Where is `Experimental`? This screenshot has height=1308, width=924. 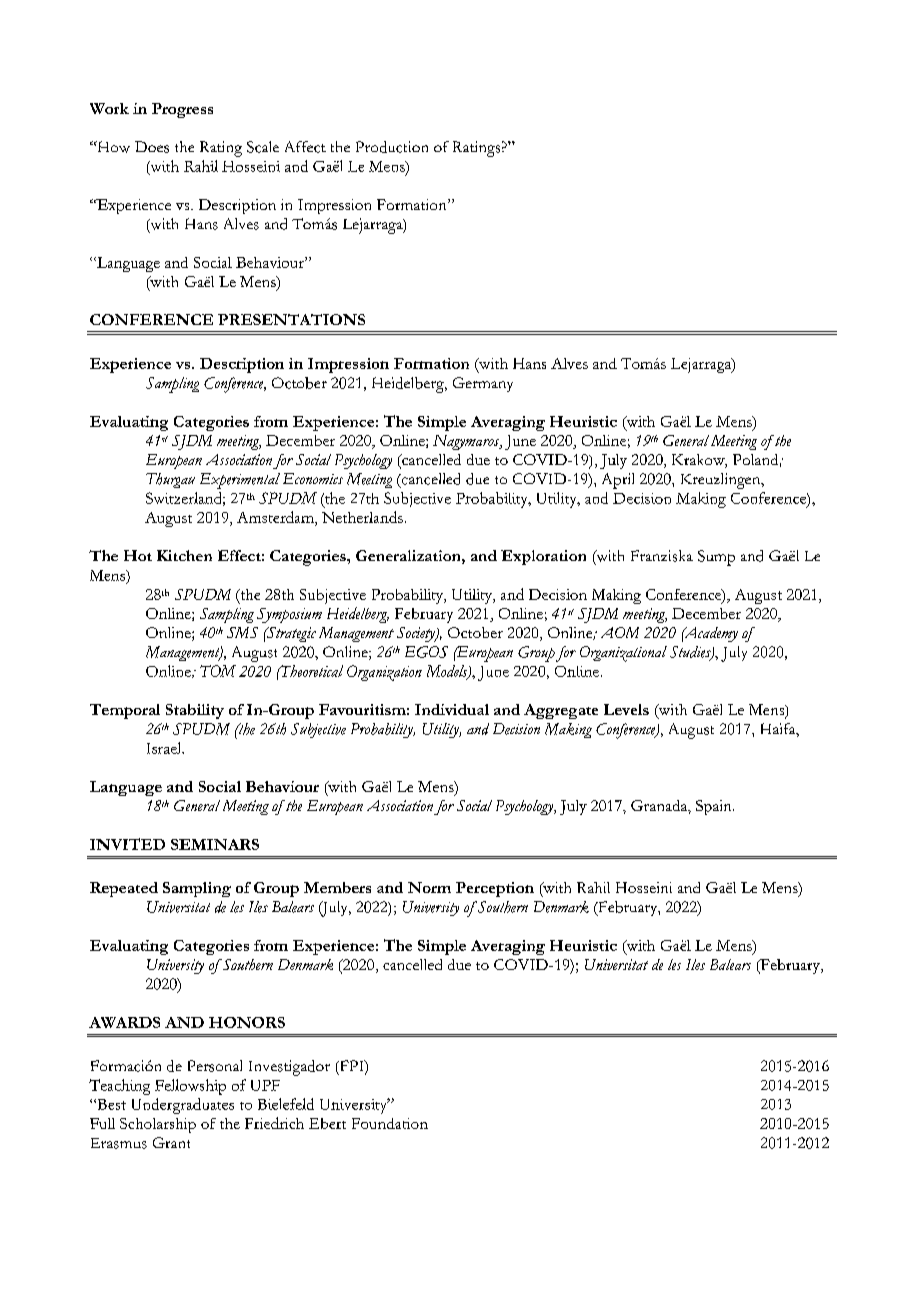 Experimental is located at coordinates (240, 481).
